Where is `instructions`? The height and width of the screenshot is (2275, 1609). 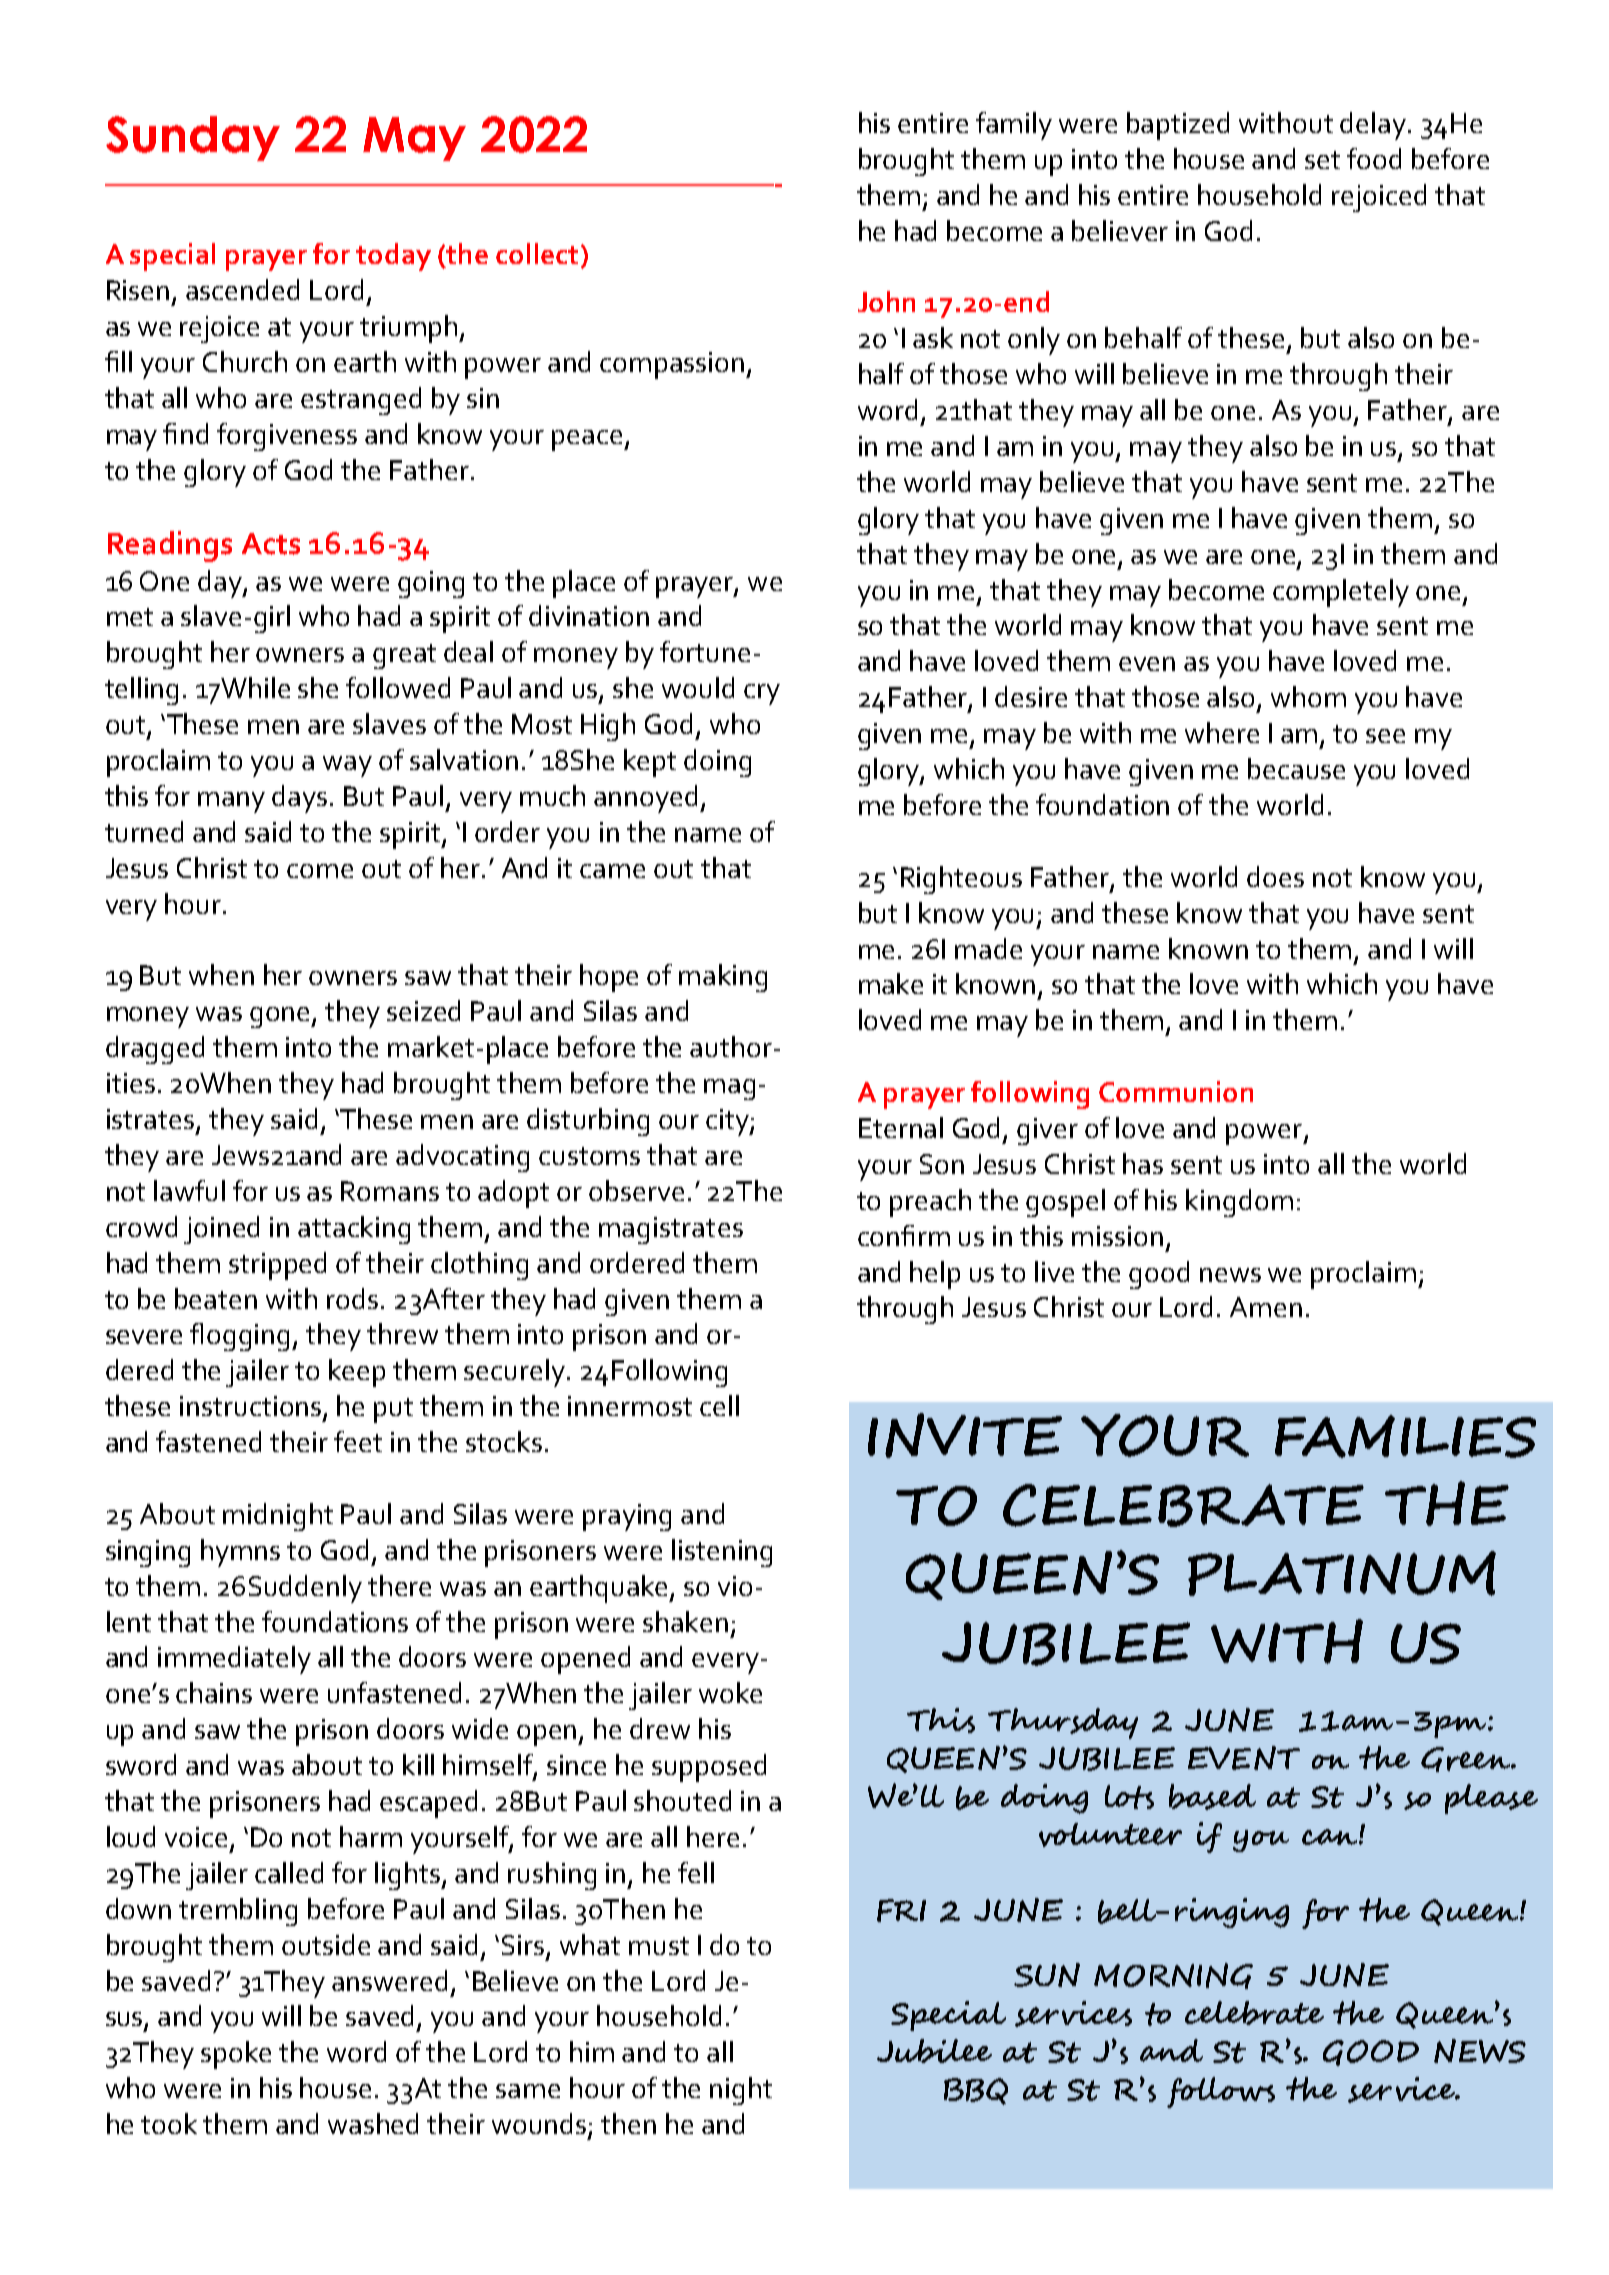 instructions is located at coordinates (252, 1407).
